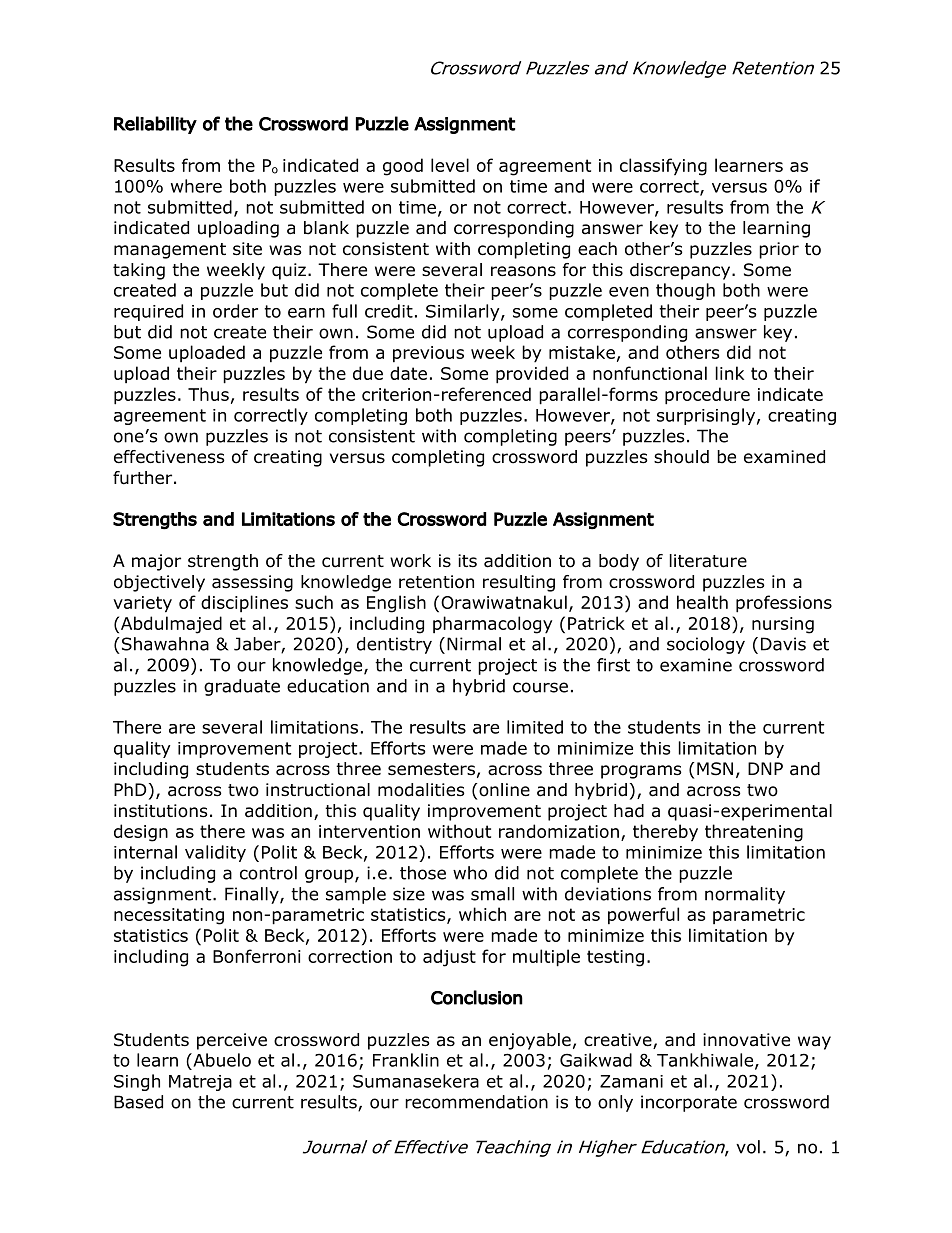 The image size is (952, 1233). I want to click on recommendation, so click(476, 1102).
